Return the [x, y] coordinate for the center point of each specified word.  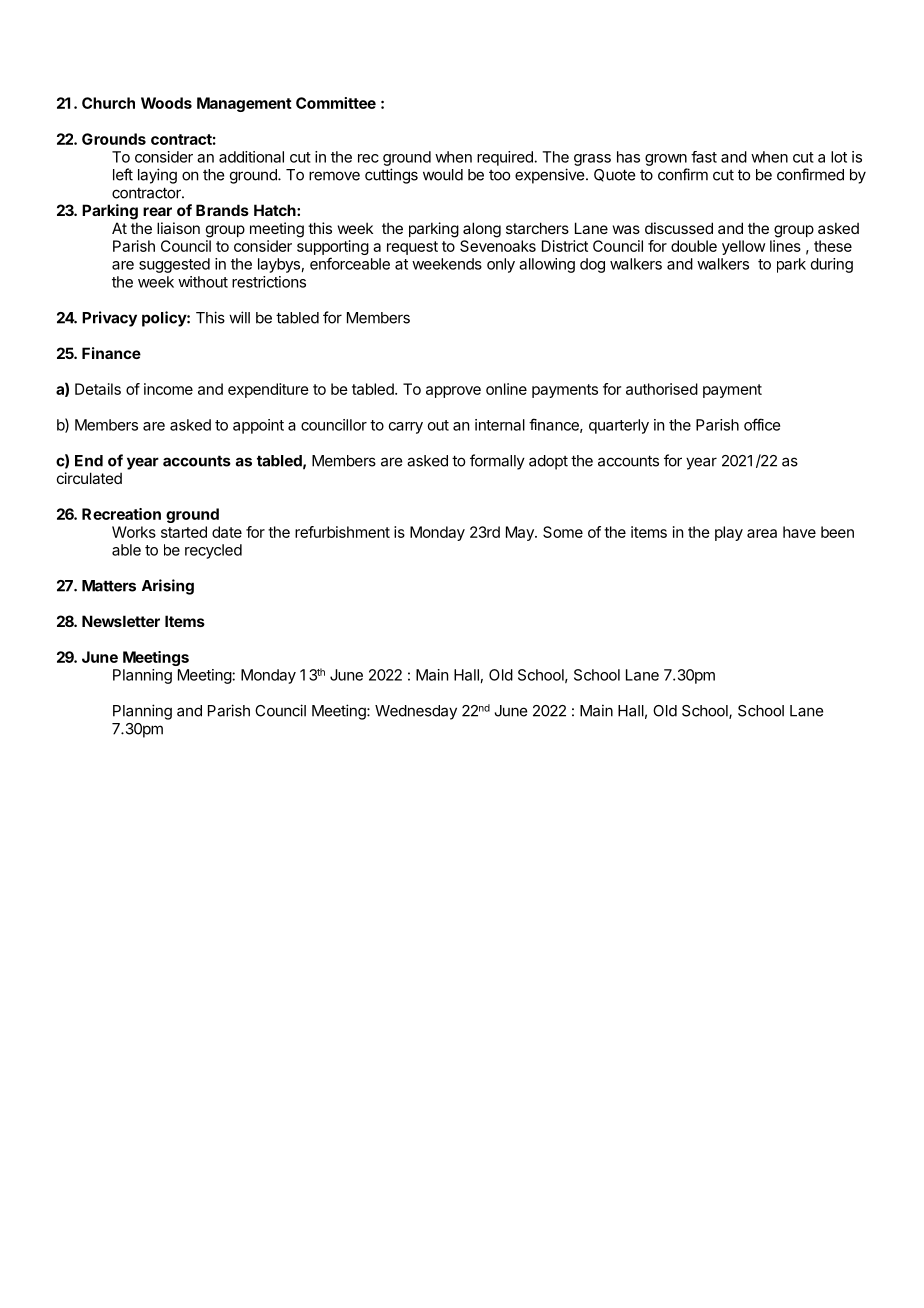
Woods [166, 103]
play [729, 533]
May [521, 533]
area [762, 533]
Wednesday [416, 712]
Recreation [121, 514]
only [501, 265]
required [506, 158]
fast [704, 157]
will [239, 317]
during [832, 265]
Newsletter [121, 621]
